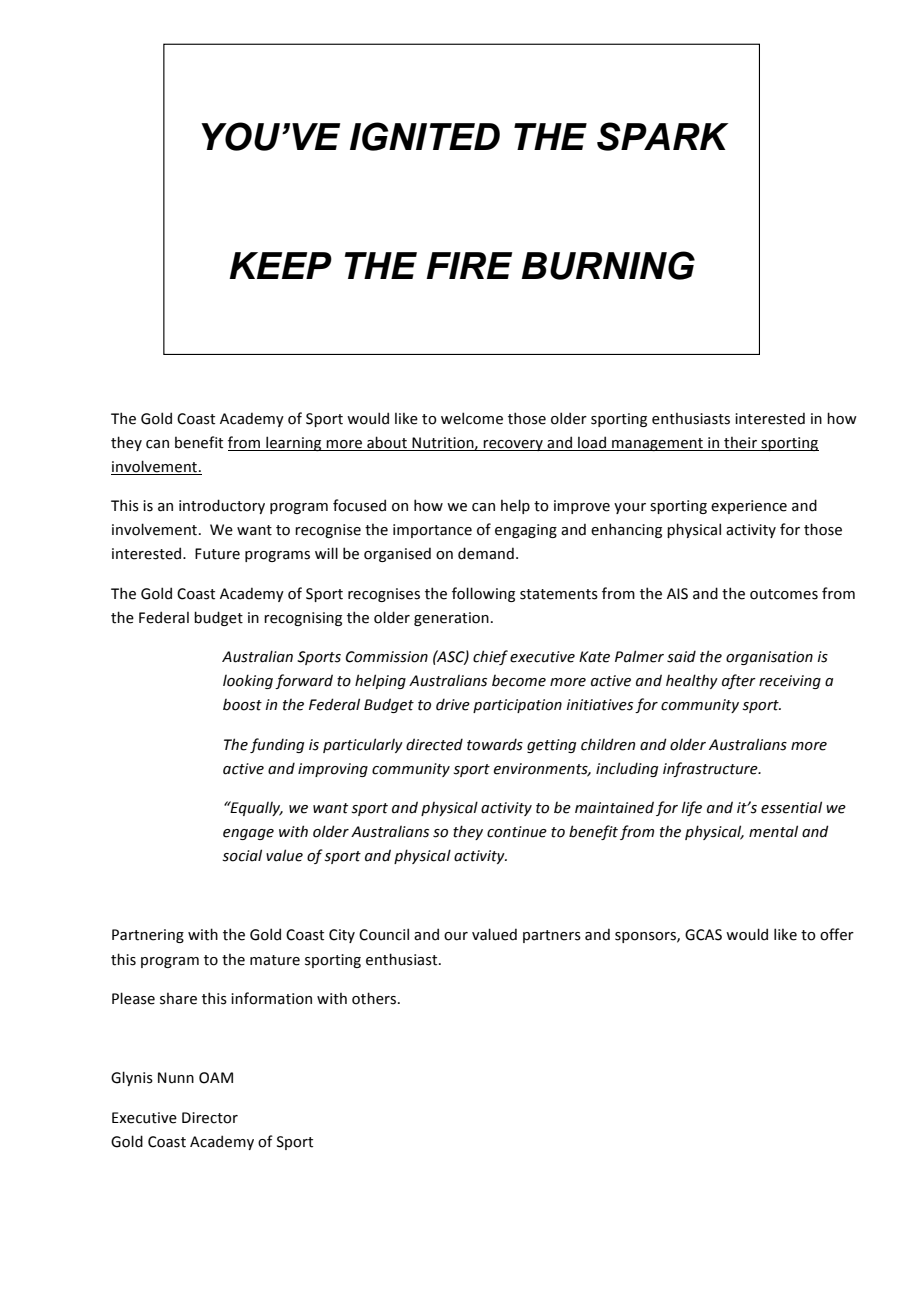  What do you see at coordinates (769, 658) in the screenshot?
I see `organisation` at bounding box center [769, 658].
